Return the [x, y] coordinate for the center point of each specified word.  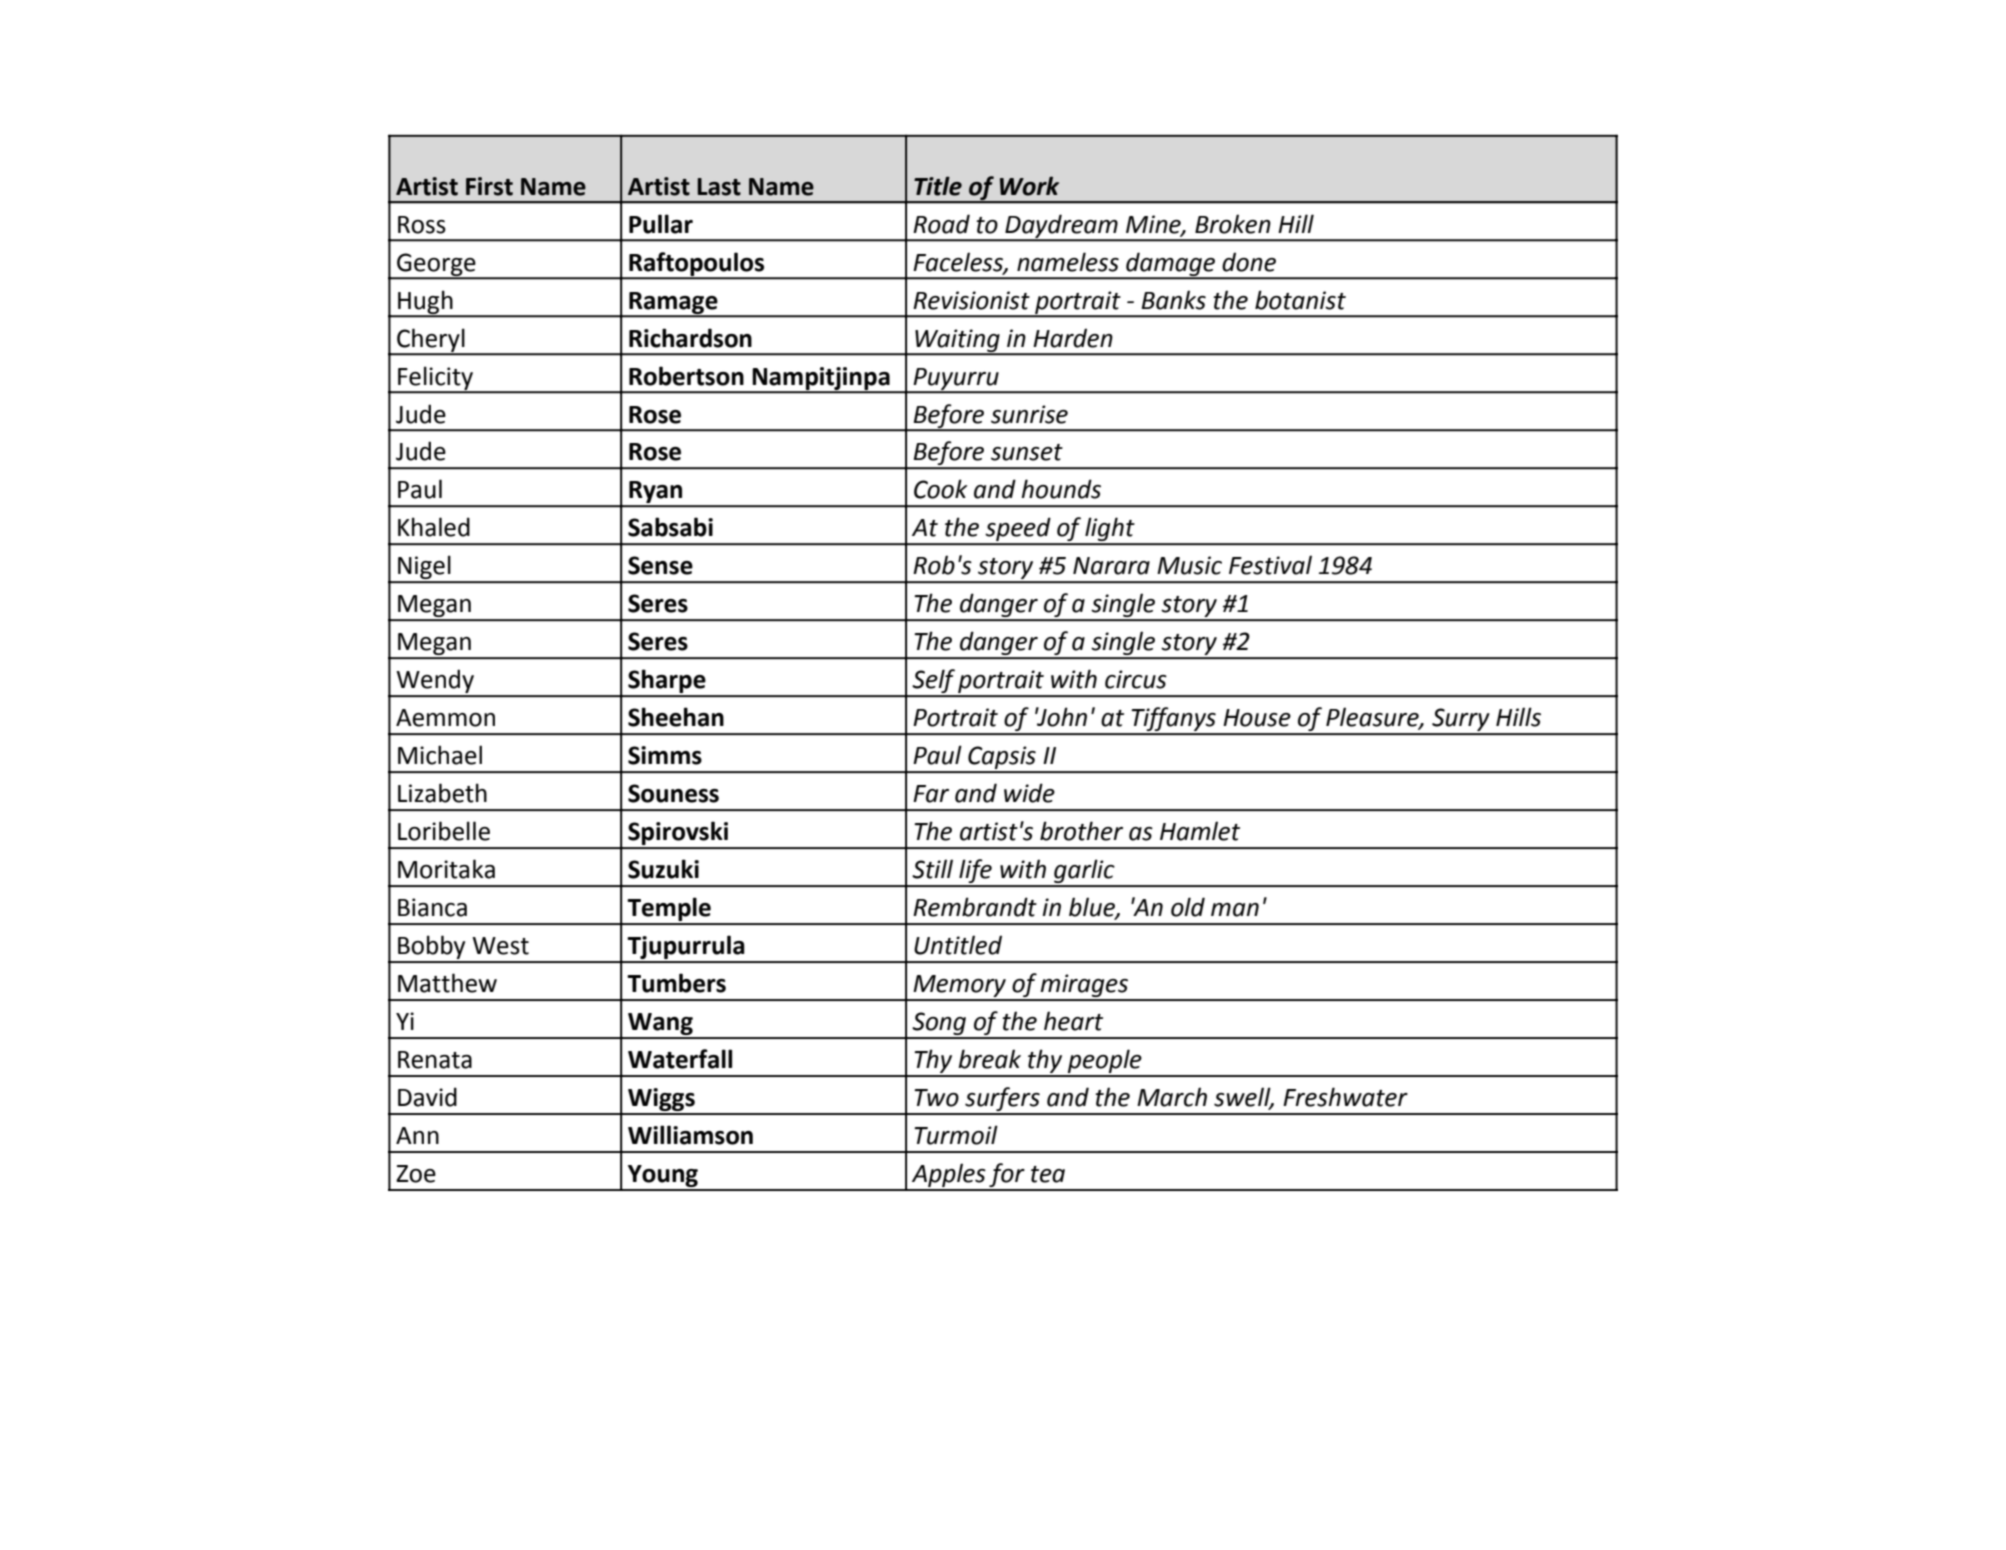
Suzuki [663, 869]
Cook [940, 489]
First [489, 186]
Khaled [434, 527]
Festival [1270, 565]
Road [941, 224]
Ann [417, 1135]
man [1235, 910]
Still [932, 869]
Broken [1233, 224]
